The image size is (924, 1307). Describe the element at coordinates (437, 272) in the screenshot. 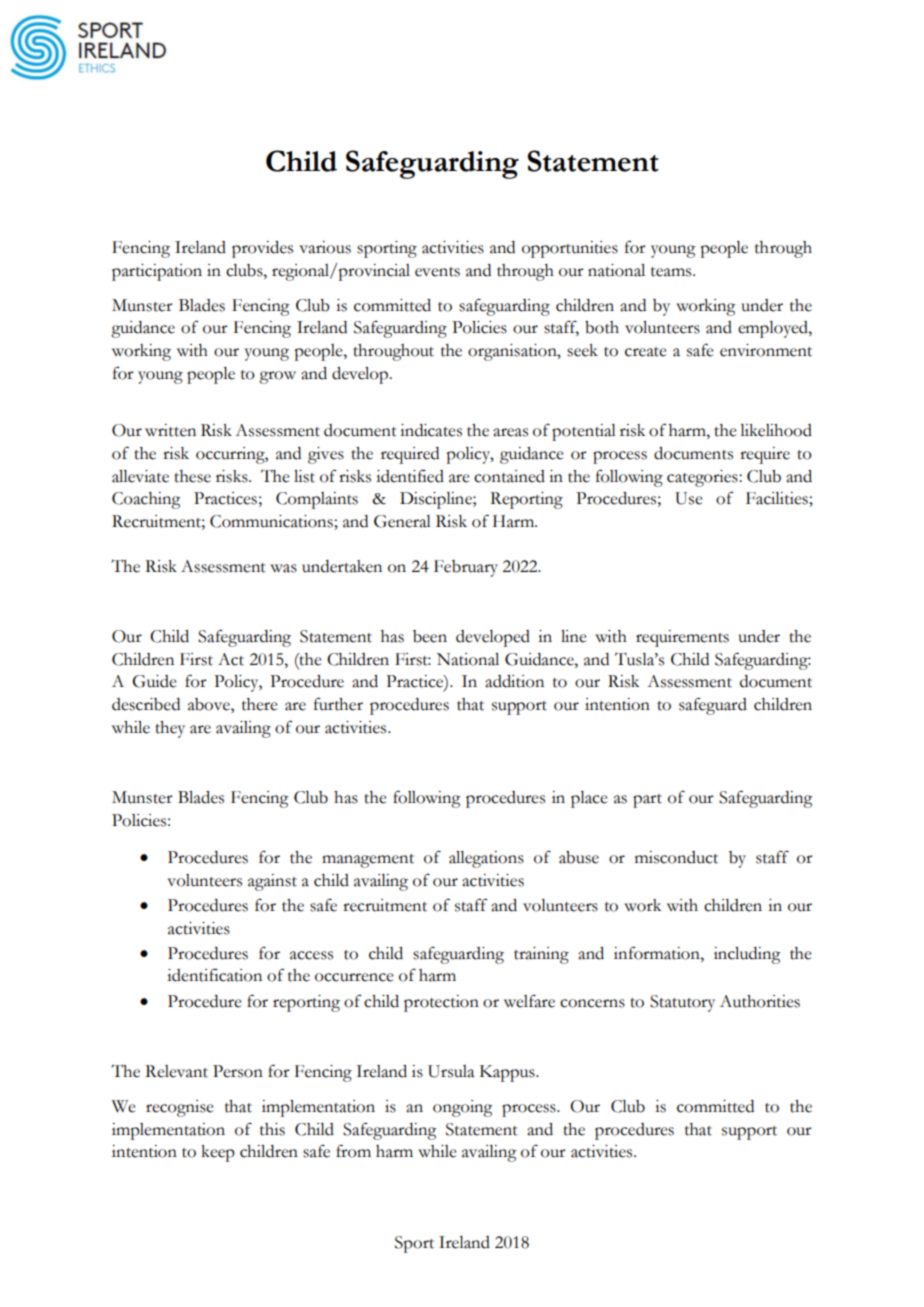

I see `events` at that location.
